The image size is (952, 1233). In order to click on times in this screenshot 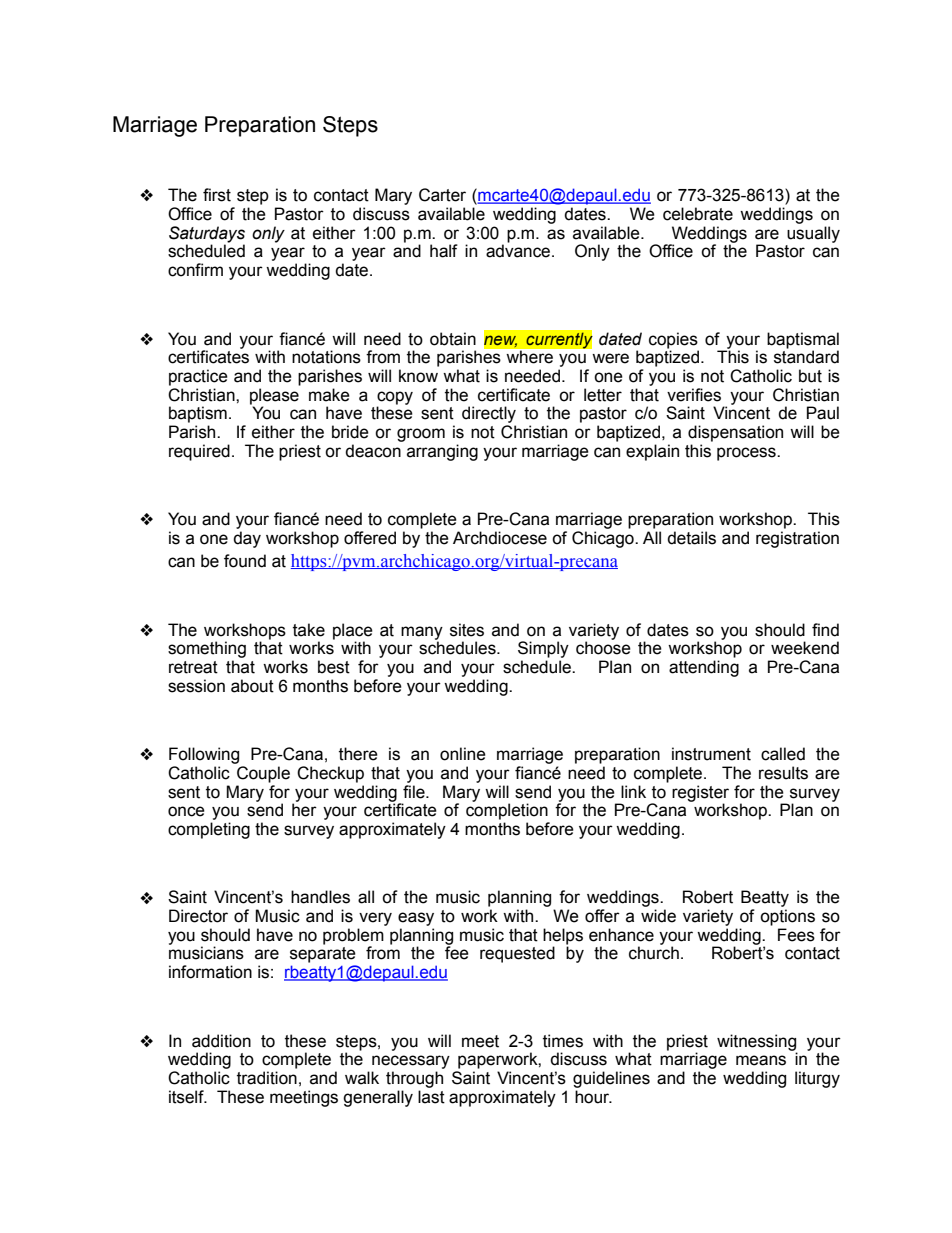, I will do `click(563, 1041)`.
